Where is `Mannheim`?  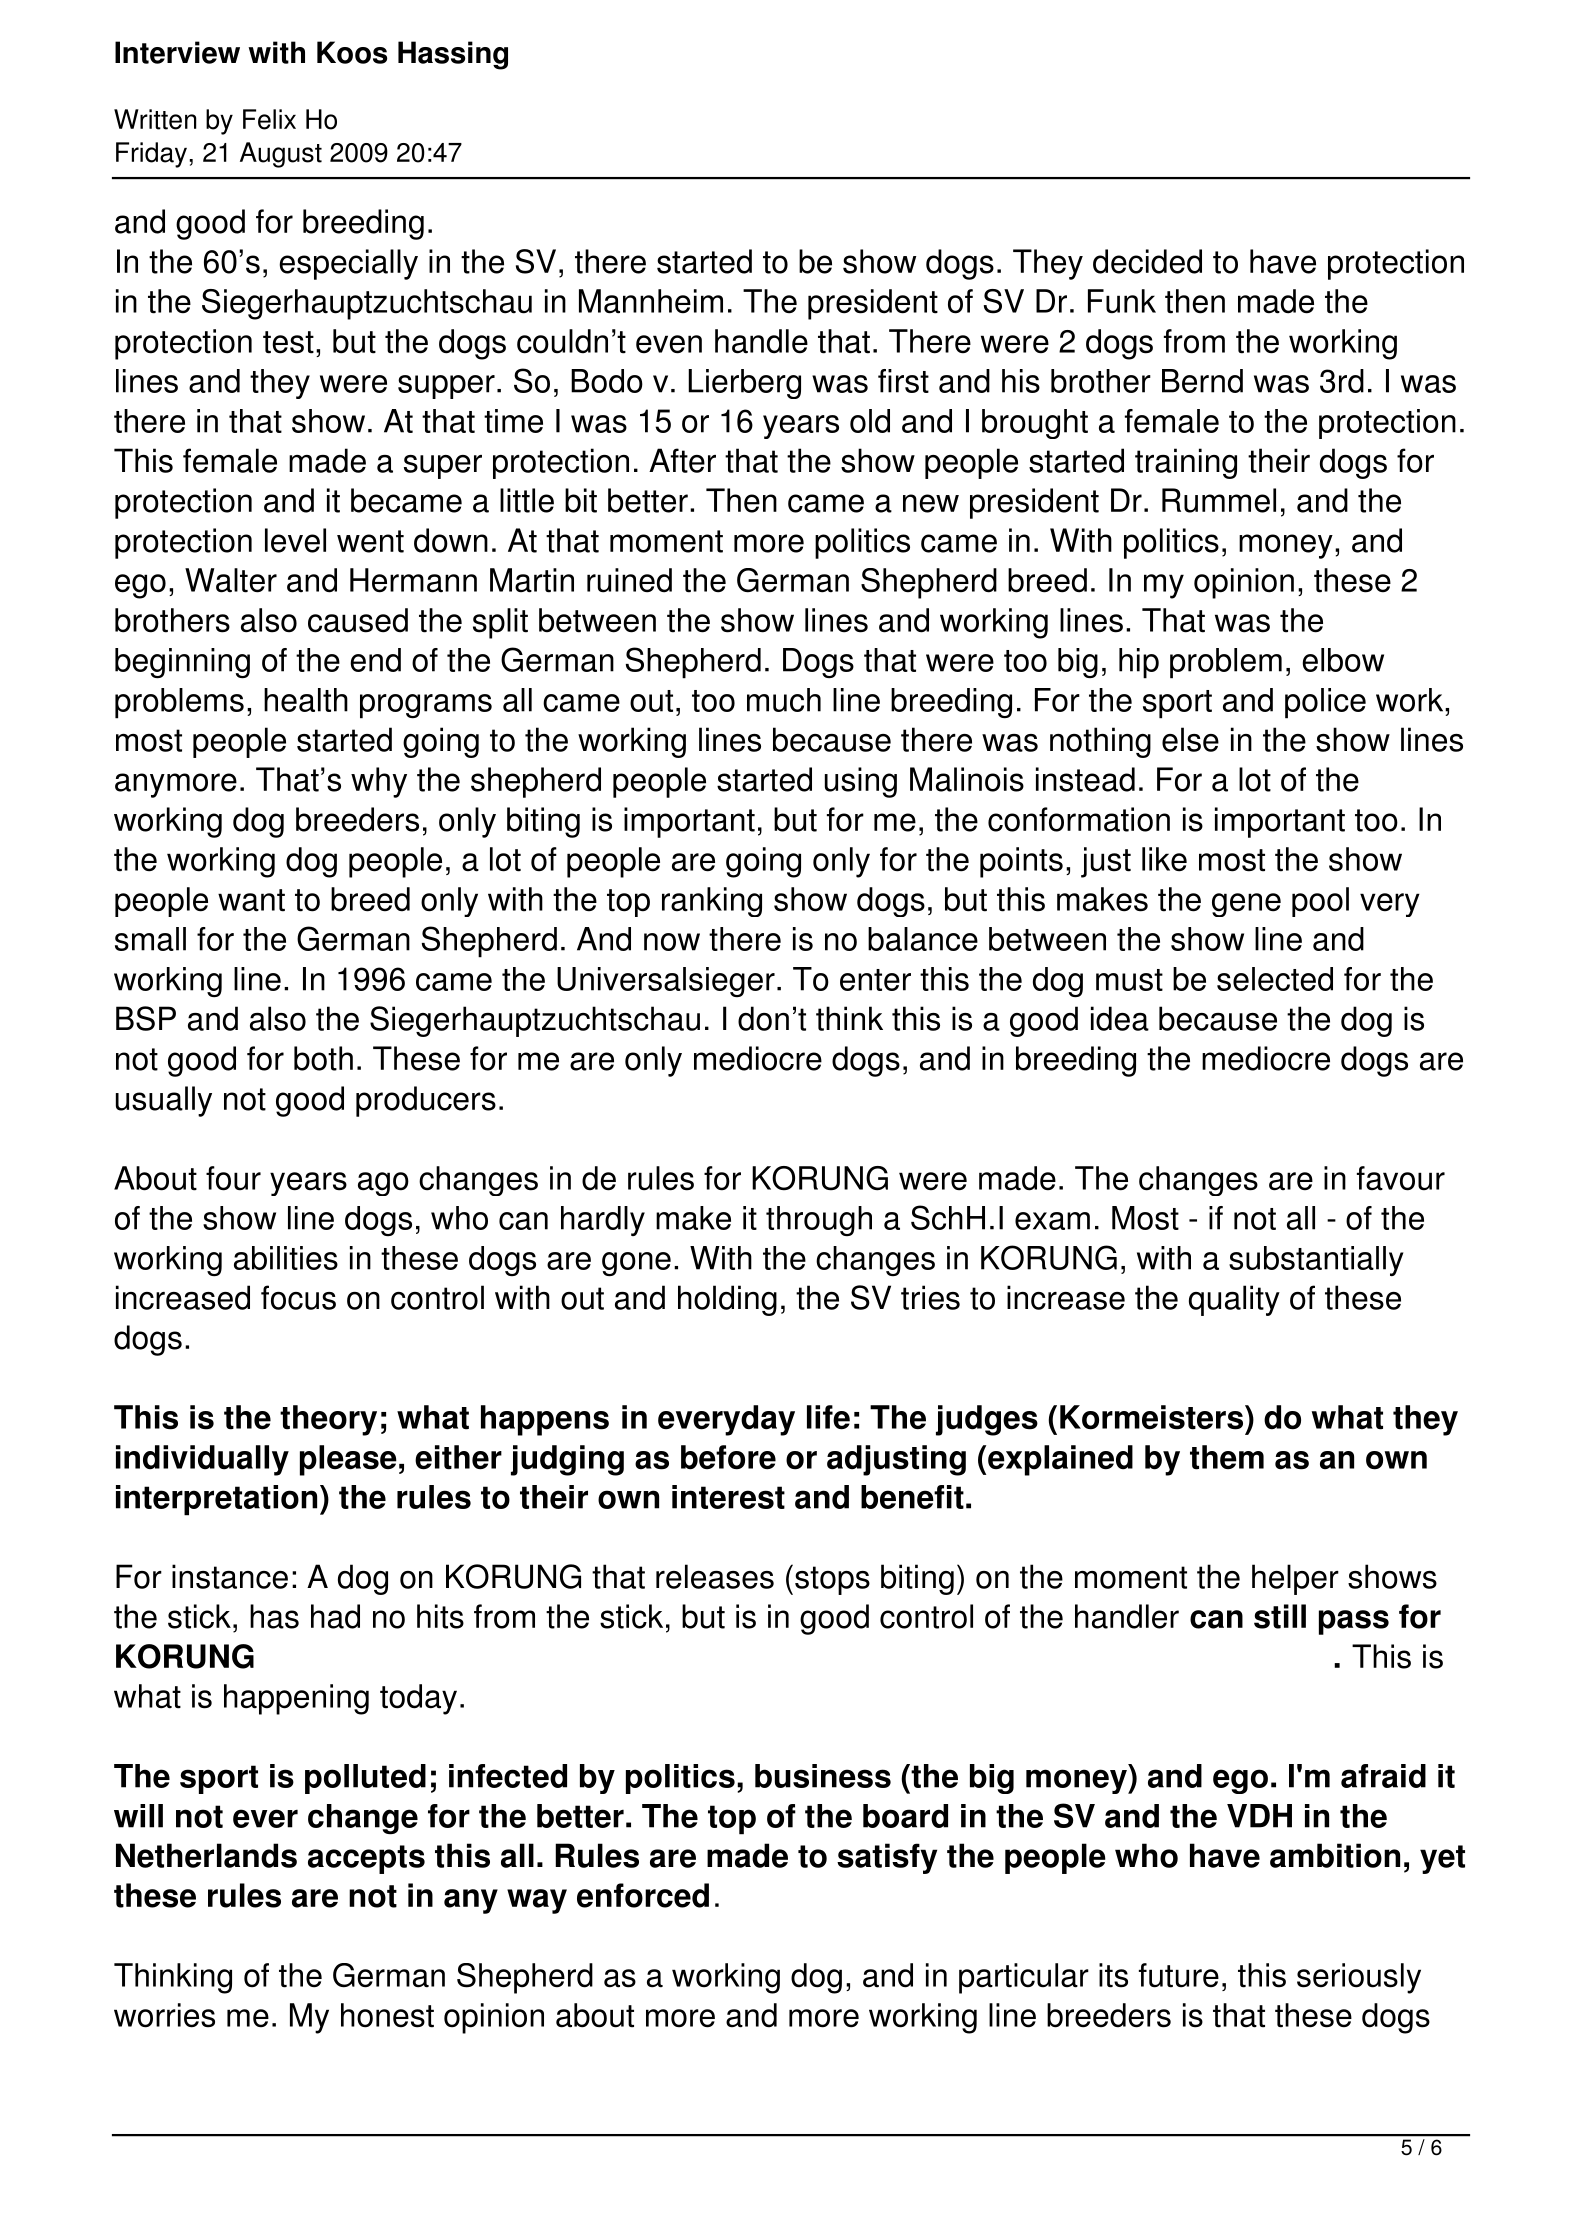
Mannheim is located at coordinates (651, 301).
